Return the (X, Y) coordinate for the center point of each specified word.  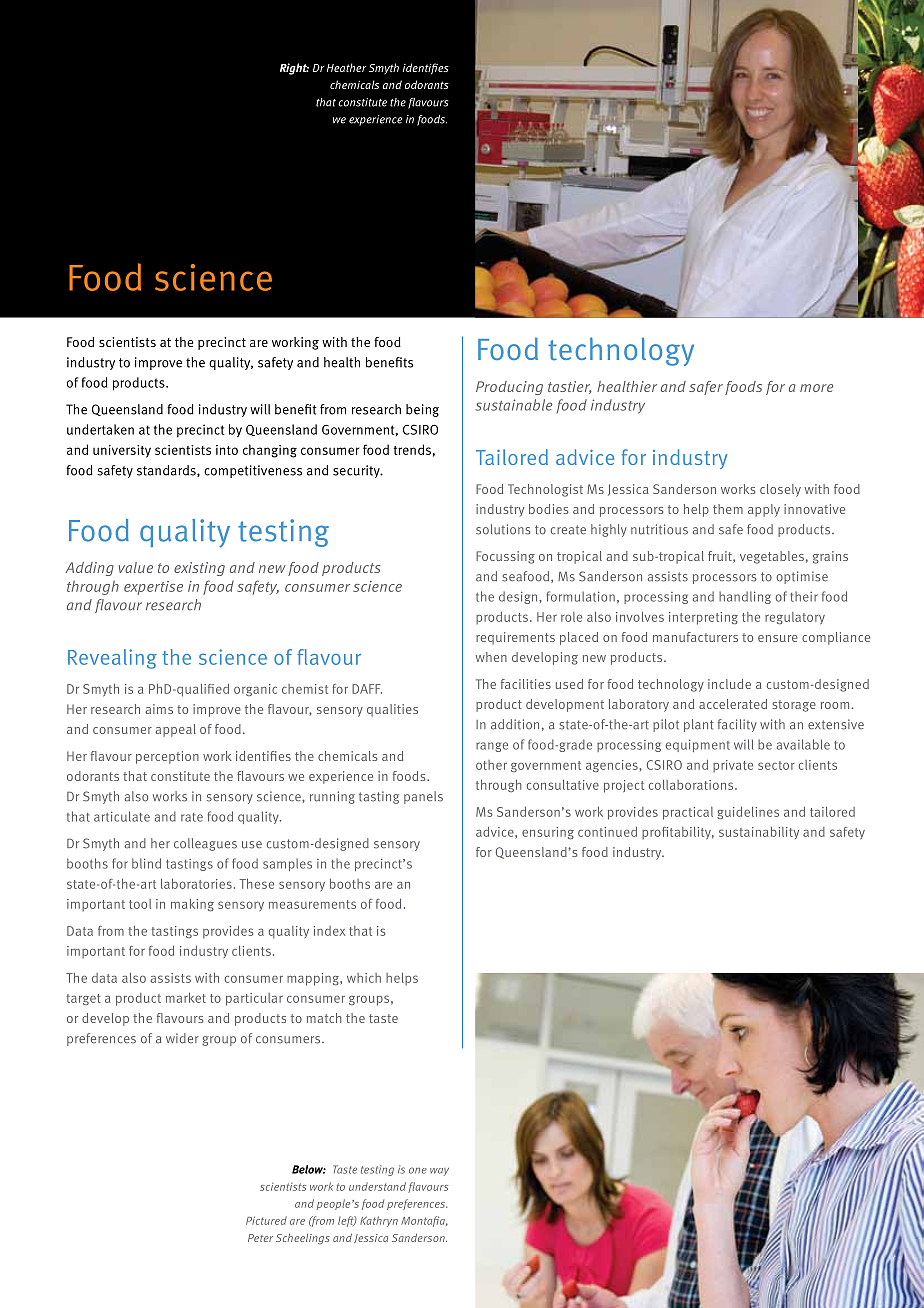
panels (423, 797)
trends (412, 449)
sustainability (759, 833)
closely (780, 490)
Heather (347, 67)
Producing (509, 388)
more (816, 388)
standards (167, 471)
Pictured (266, 1220)
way (439, 1172)
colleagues (205, 844)
